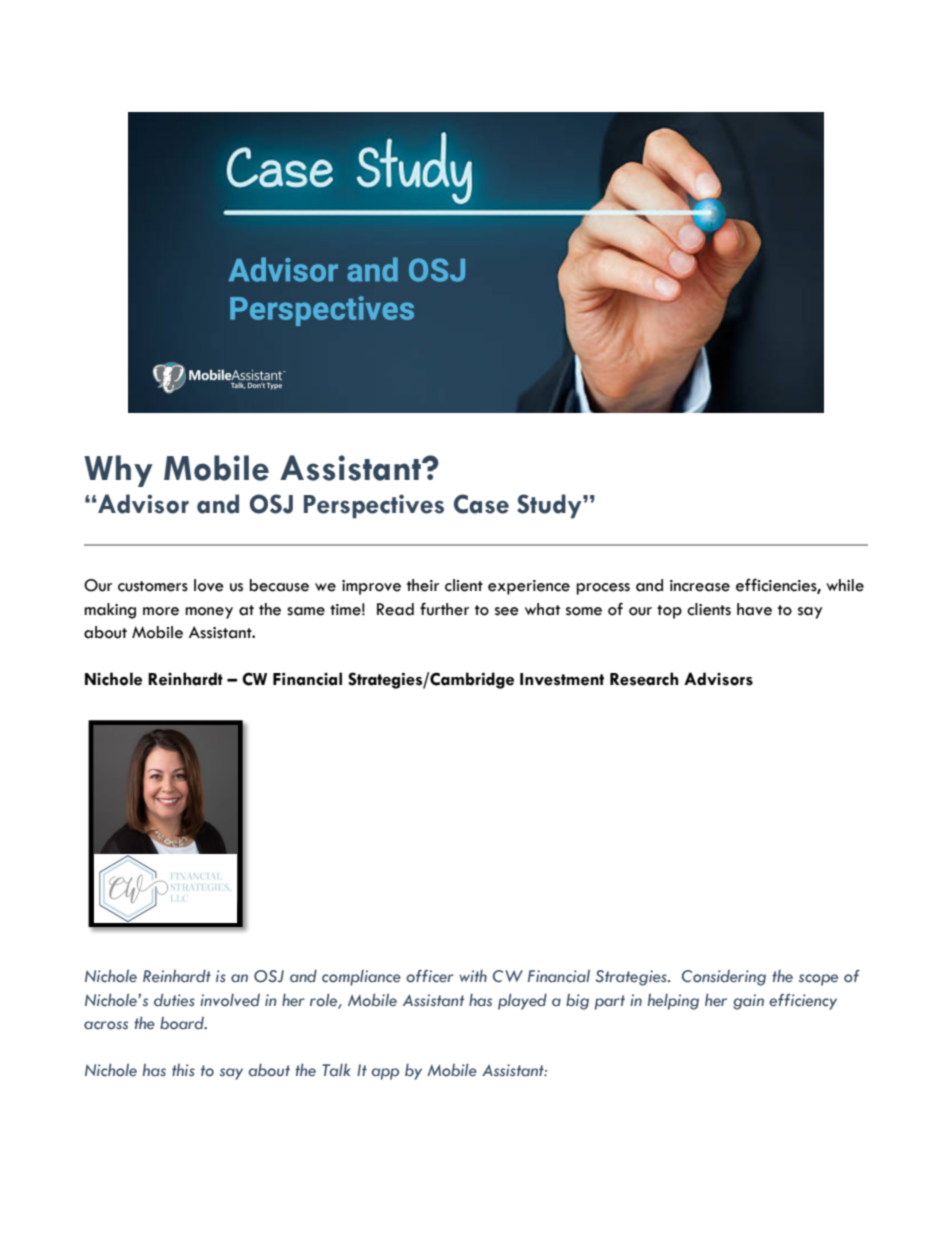 This image has width=952, height=1233. I want to click on compliance, so click(361, 978).
